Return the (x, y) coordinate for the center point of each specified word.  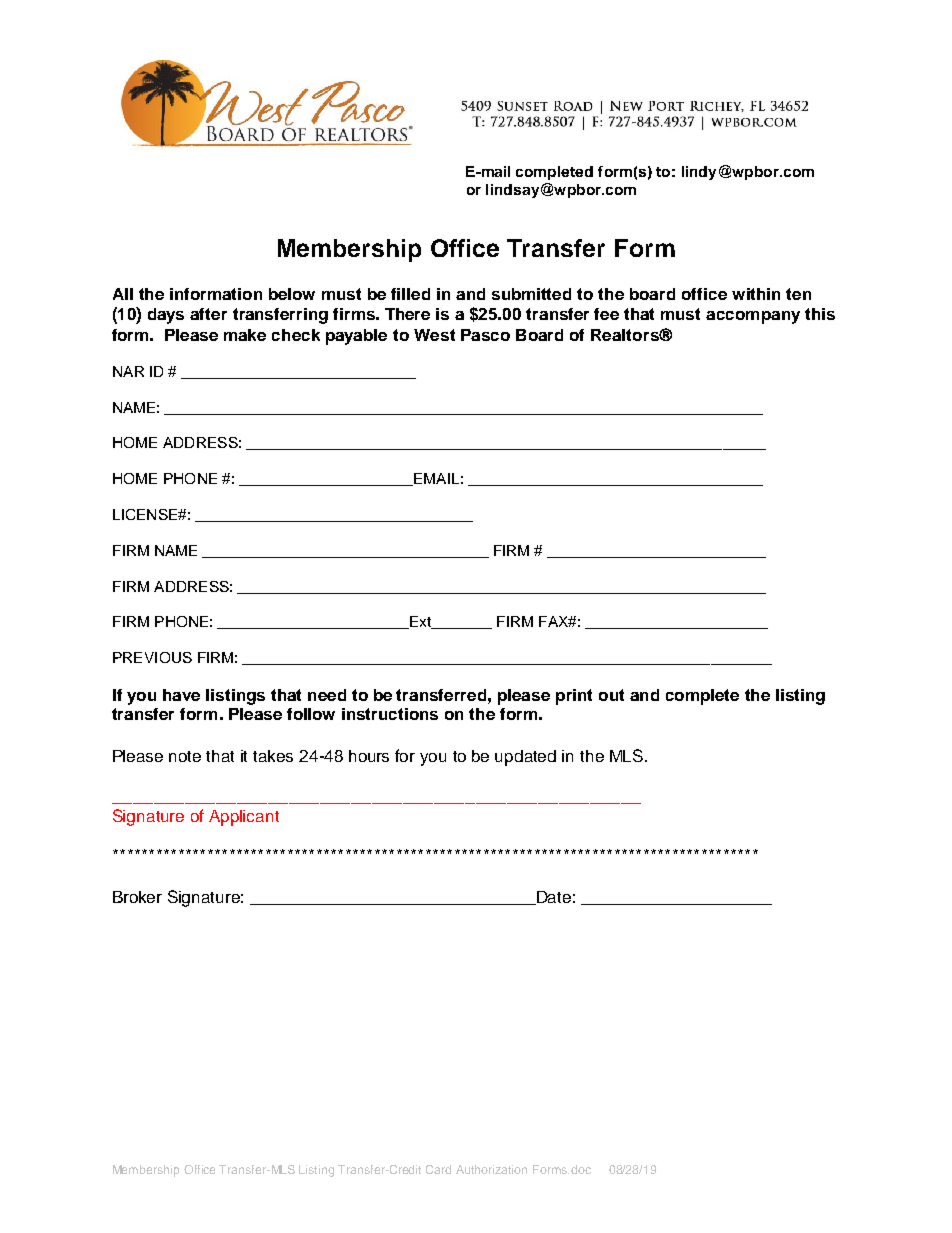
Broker (137, 897)
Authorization (491, 1169)
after (208, 314)
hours (369, 756)
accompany (753, 317)
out (611, 695)
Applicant (244, 818)
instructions (390, 714)
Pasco (485, 335)
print (574, 697)
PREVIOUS (152, 657)
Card (438, 1169)
